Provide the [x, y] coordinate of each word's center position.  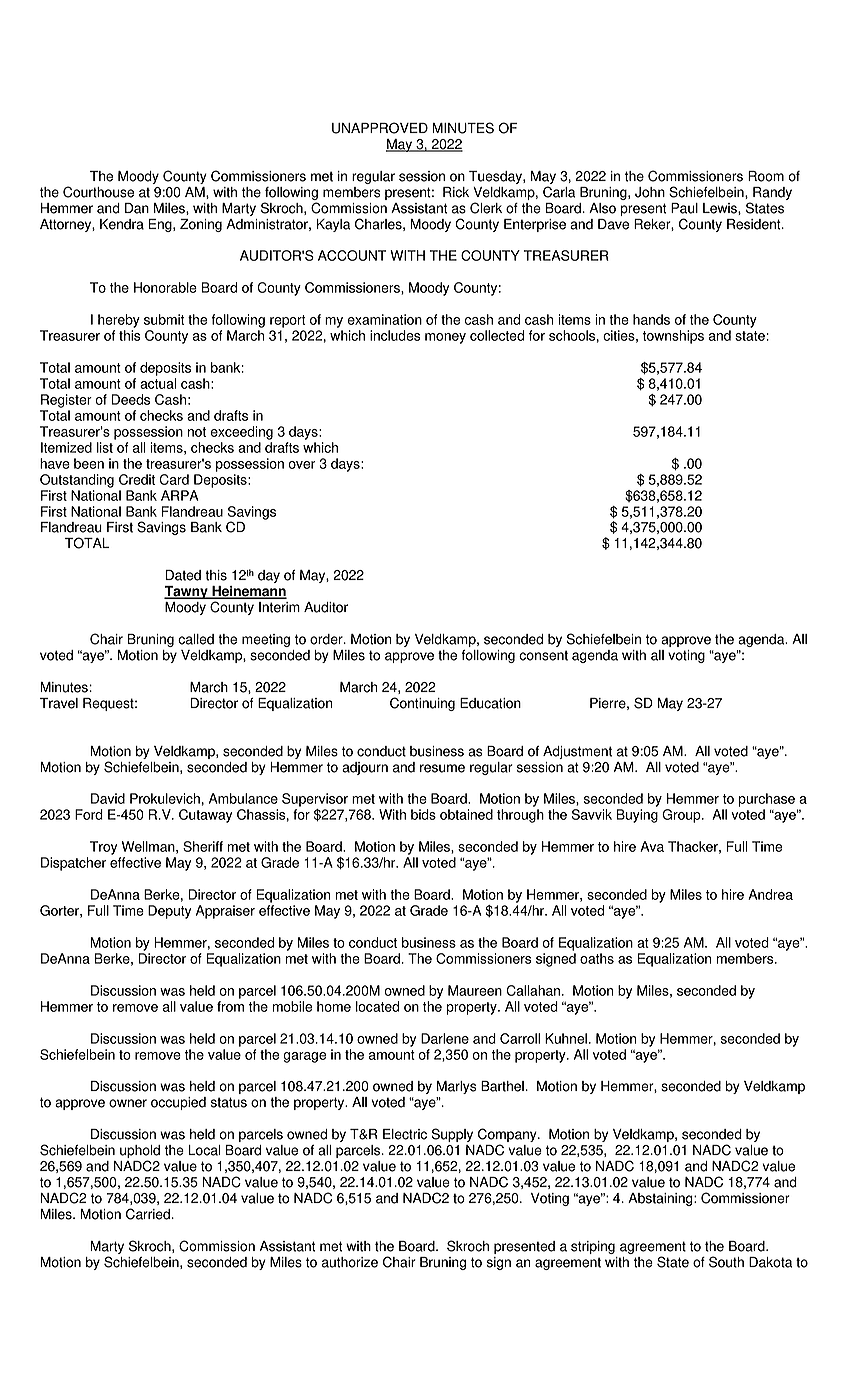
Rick [456, 192]
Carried [148, 1214]
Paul [684, 208]
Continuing [422, 704]
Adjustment [577, 752]
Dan [137, 208]
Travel [59, 703]
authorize [350, 1262]
